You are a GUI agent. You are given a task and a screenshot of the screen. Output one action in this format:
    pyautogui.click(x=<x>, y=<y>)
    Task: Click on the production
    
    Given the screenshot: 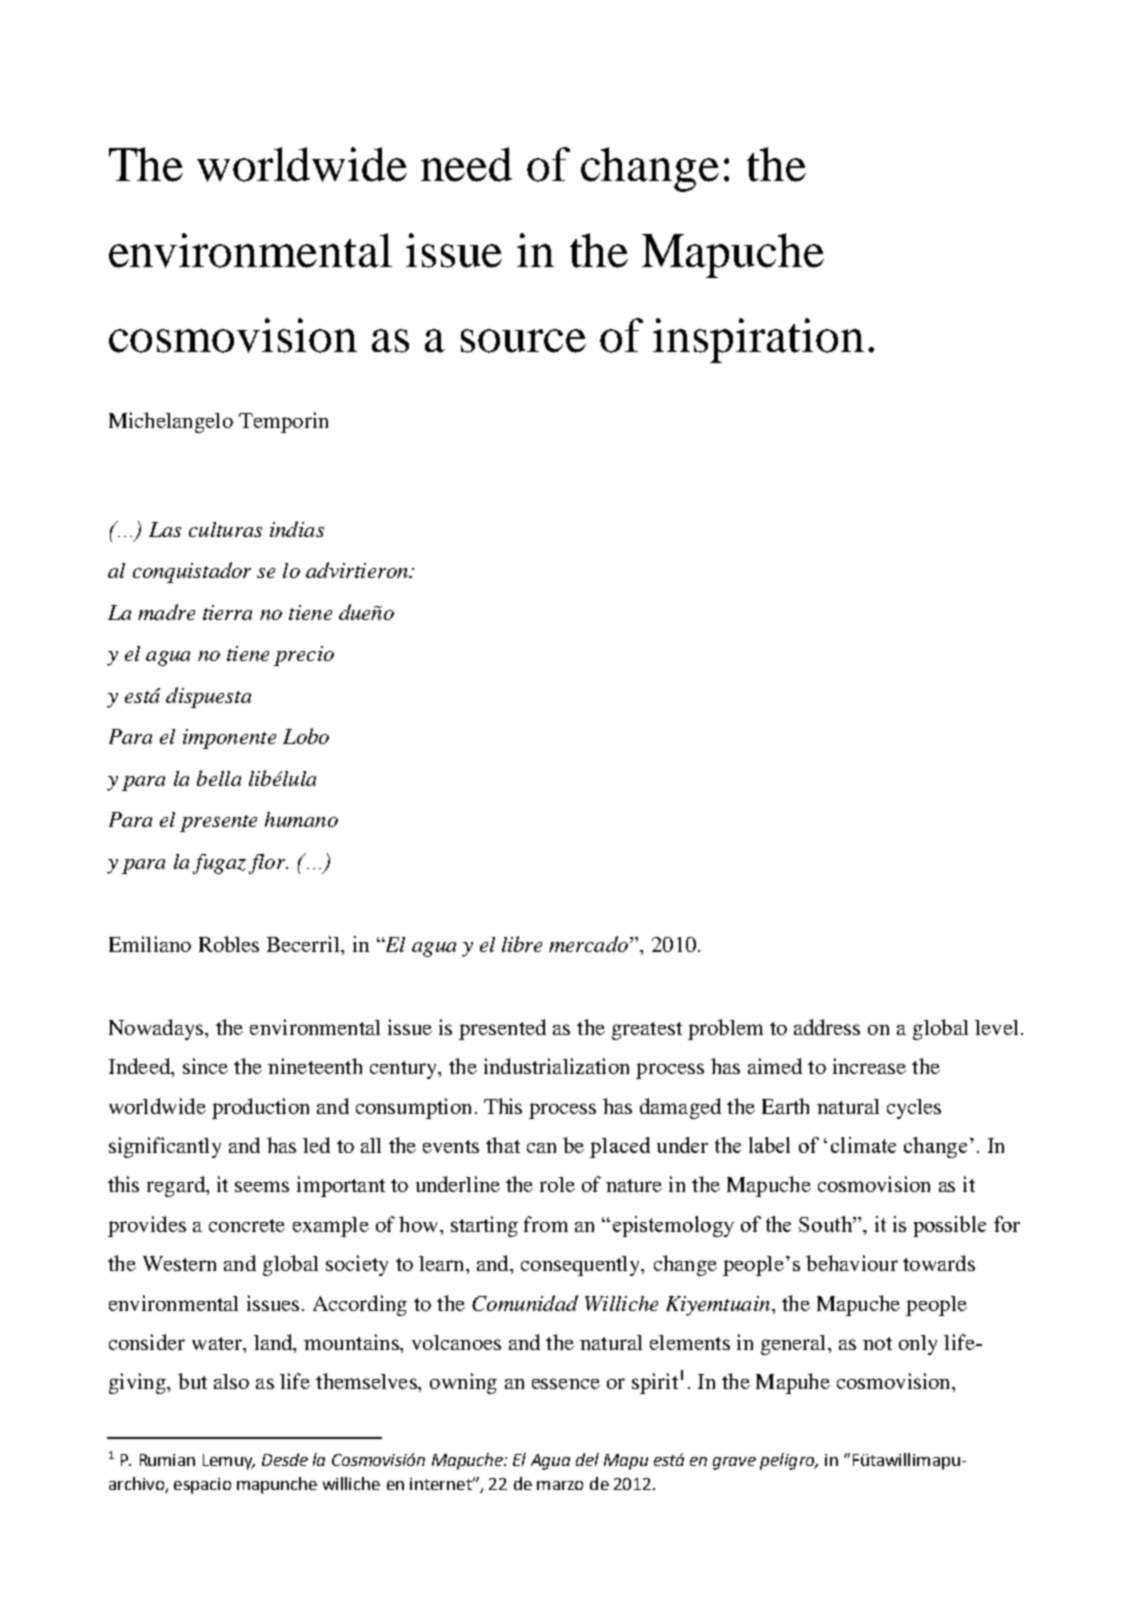 What is the action you would take?
    pyautogui.click(x=260, y=1108)
